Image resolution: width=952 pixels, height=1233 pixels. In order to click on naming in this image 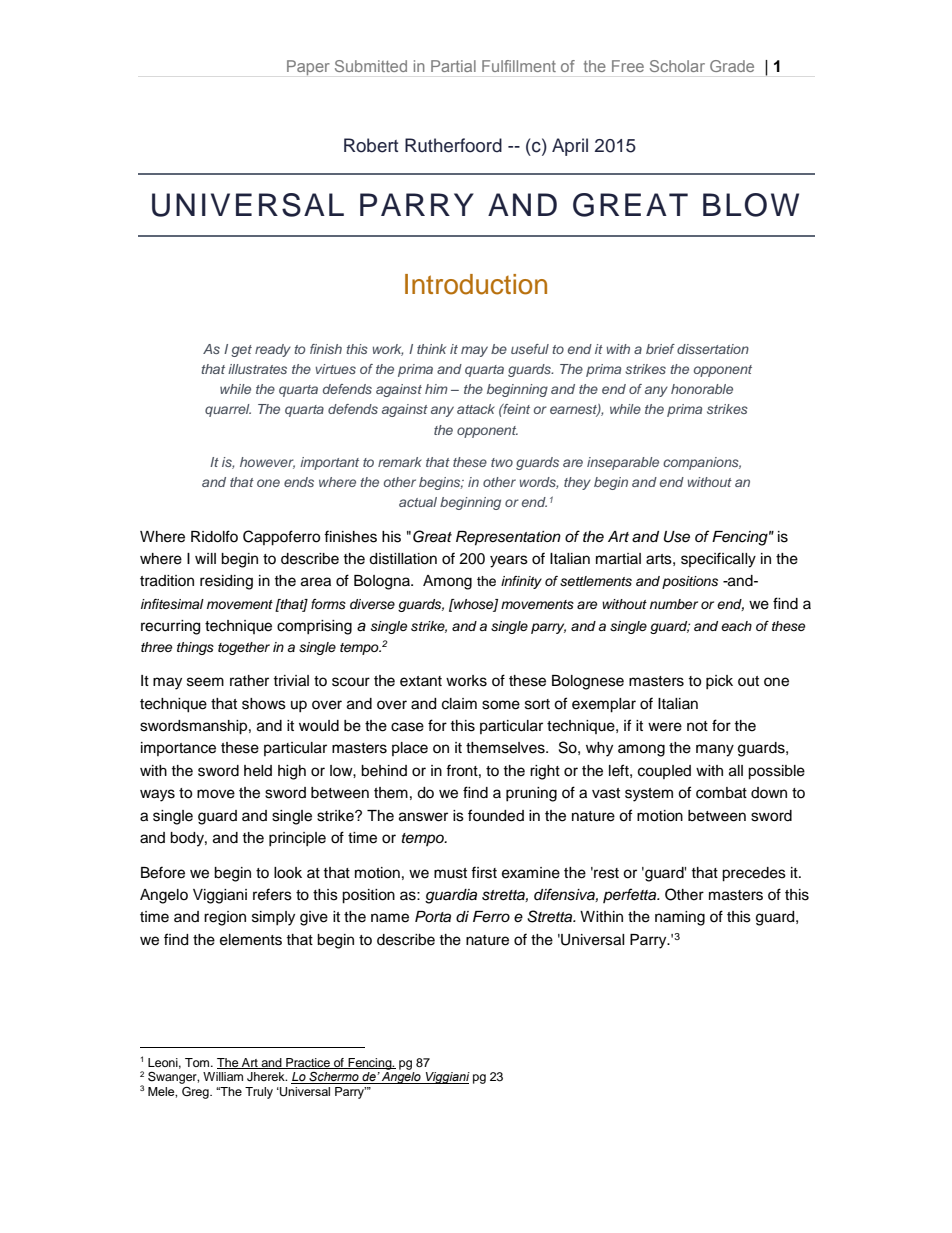, I will do `click(680, 918)`.
